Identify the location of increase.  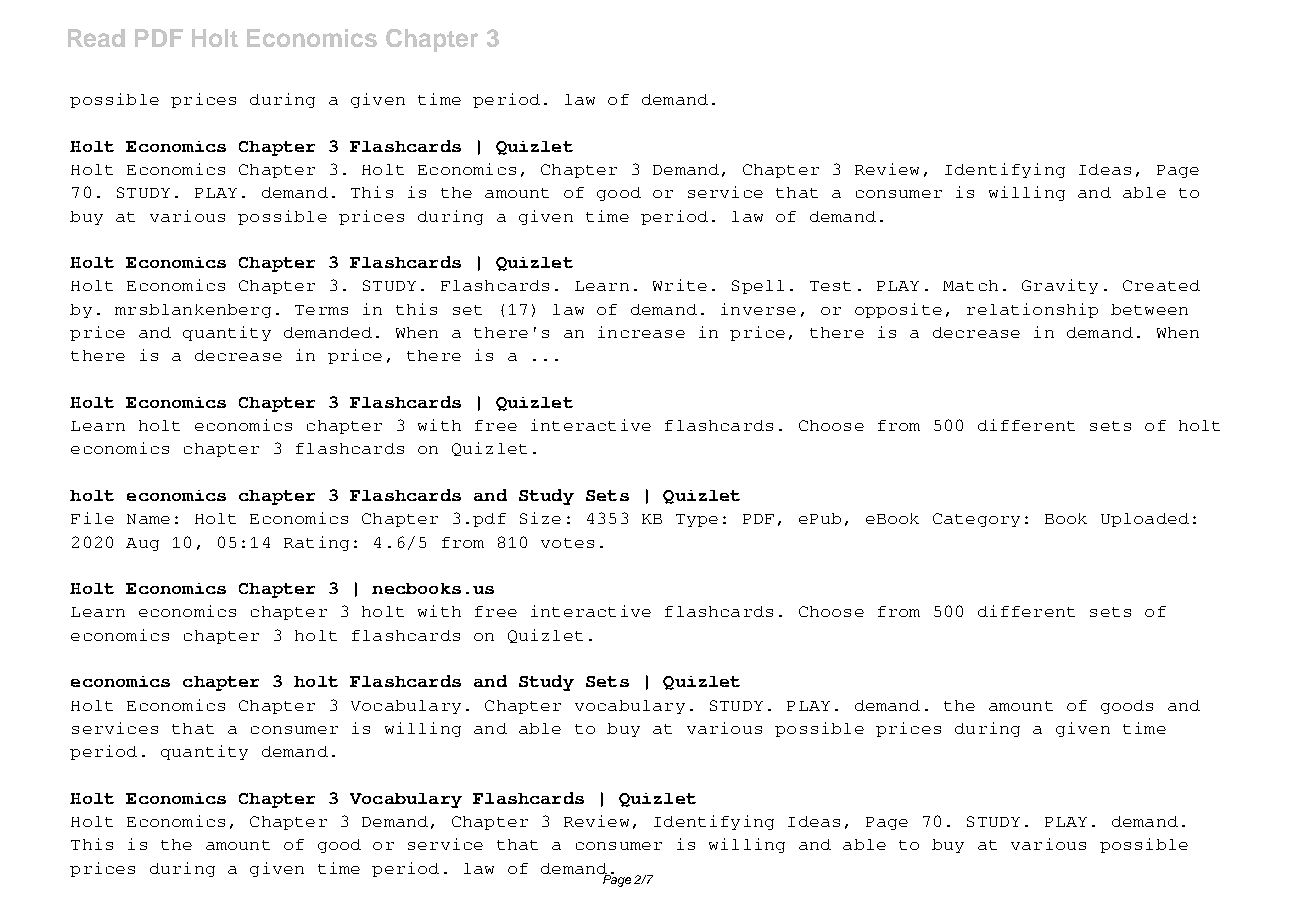
(641, 332).
